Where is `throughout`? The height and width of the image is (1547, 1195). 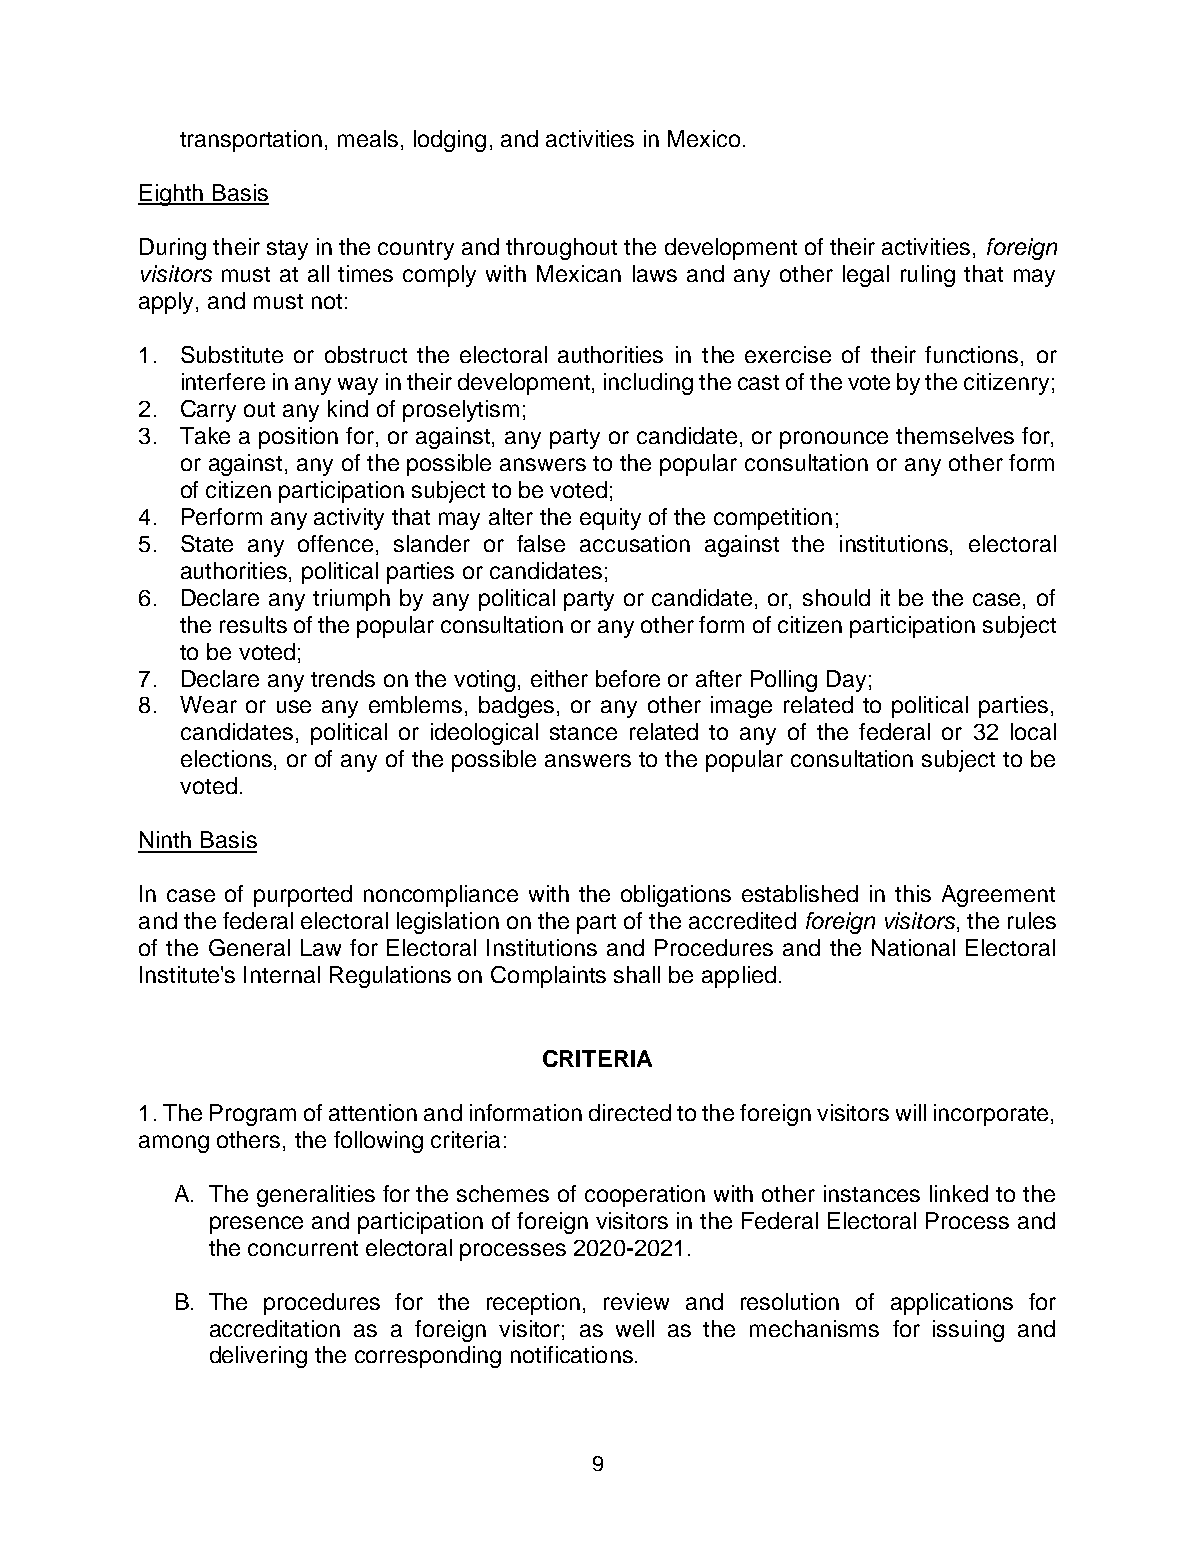
throughout is located at coordinates (561, 249).
